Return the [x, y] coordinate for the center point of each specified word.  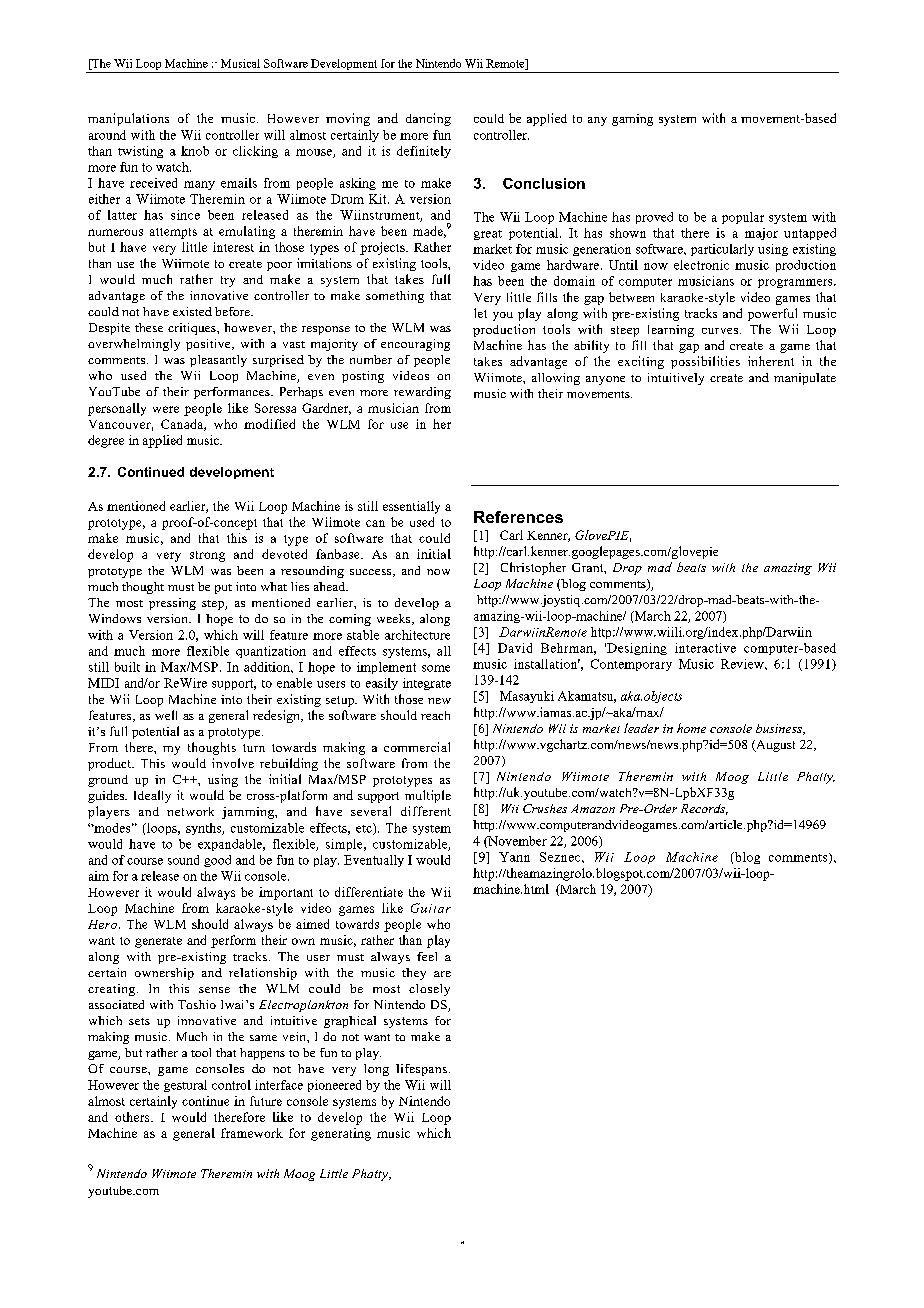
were [166, 409]
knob [195, 151]
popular [743, 218]
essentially [411, 507]
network [190, 811]
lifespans [421, 1070]
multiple [428, 796]
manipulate [805, 379]
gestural [185, 1086]
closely [429, 990]
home [691, 728]
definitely [424, 152]
